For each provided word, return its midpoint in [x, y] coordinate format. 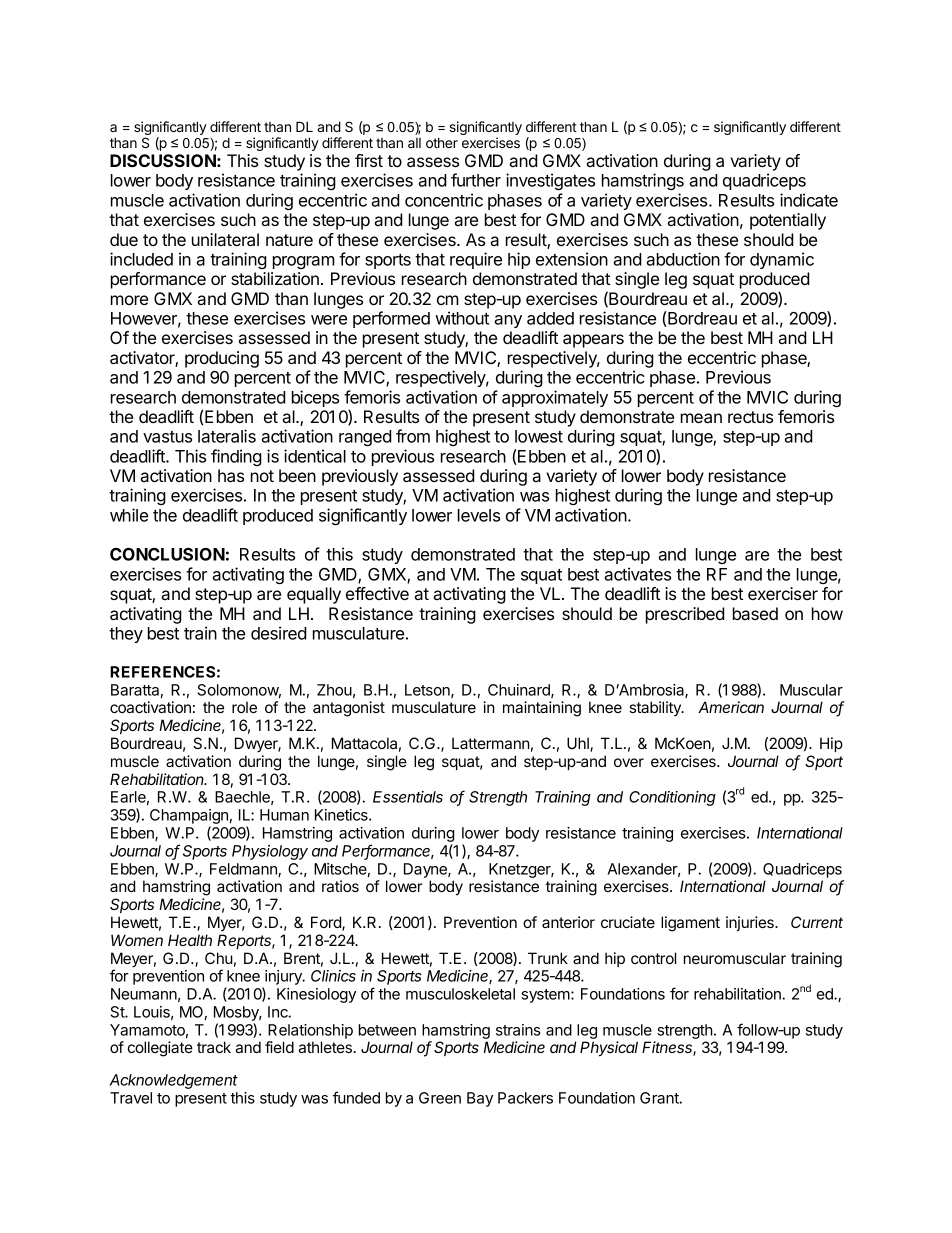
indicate [809, 200]
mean [701, 418]
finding [236, 457]
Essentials [408, 797]
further [476, 180]
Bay [480, 1099]
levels [479, 515]
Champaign [189, 818]
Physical [609, 1049]
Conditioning [672, 798]
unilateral [225, 239]
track [214, 1047]
